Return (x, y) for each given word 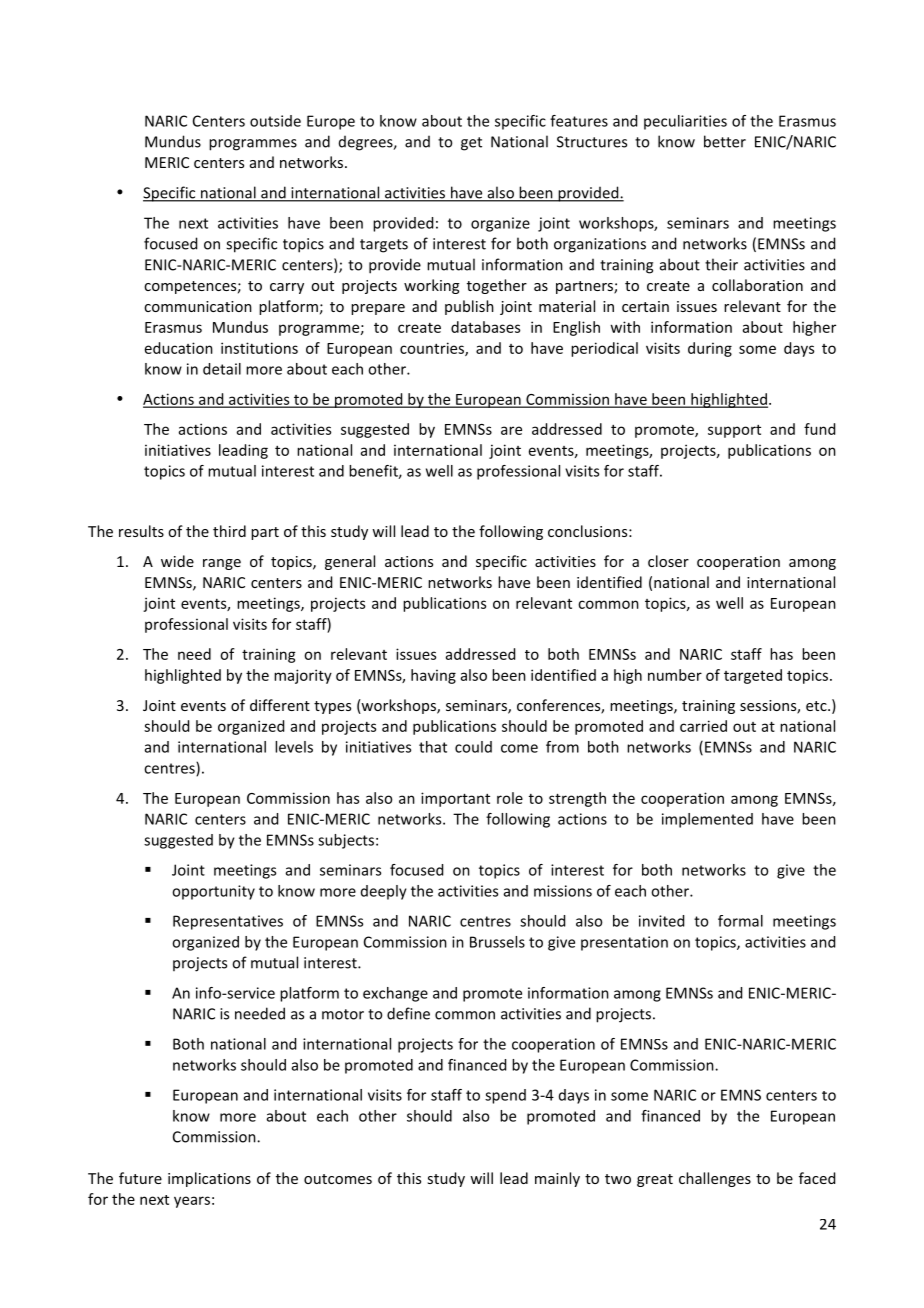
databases (485, 327)
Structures (592, 142)
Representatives (228, 922)
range (222, 564)
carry (287, 288)
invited (661, 921)
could (473, 747)
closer (668, 561)
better (725, 141)
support (734, 431)
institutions (259, 348)
